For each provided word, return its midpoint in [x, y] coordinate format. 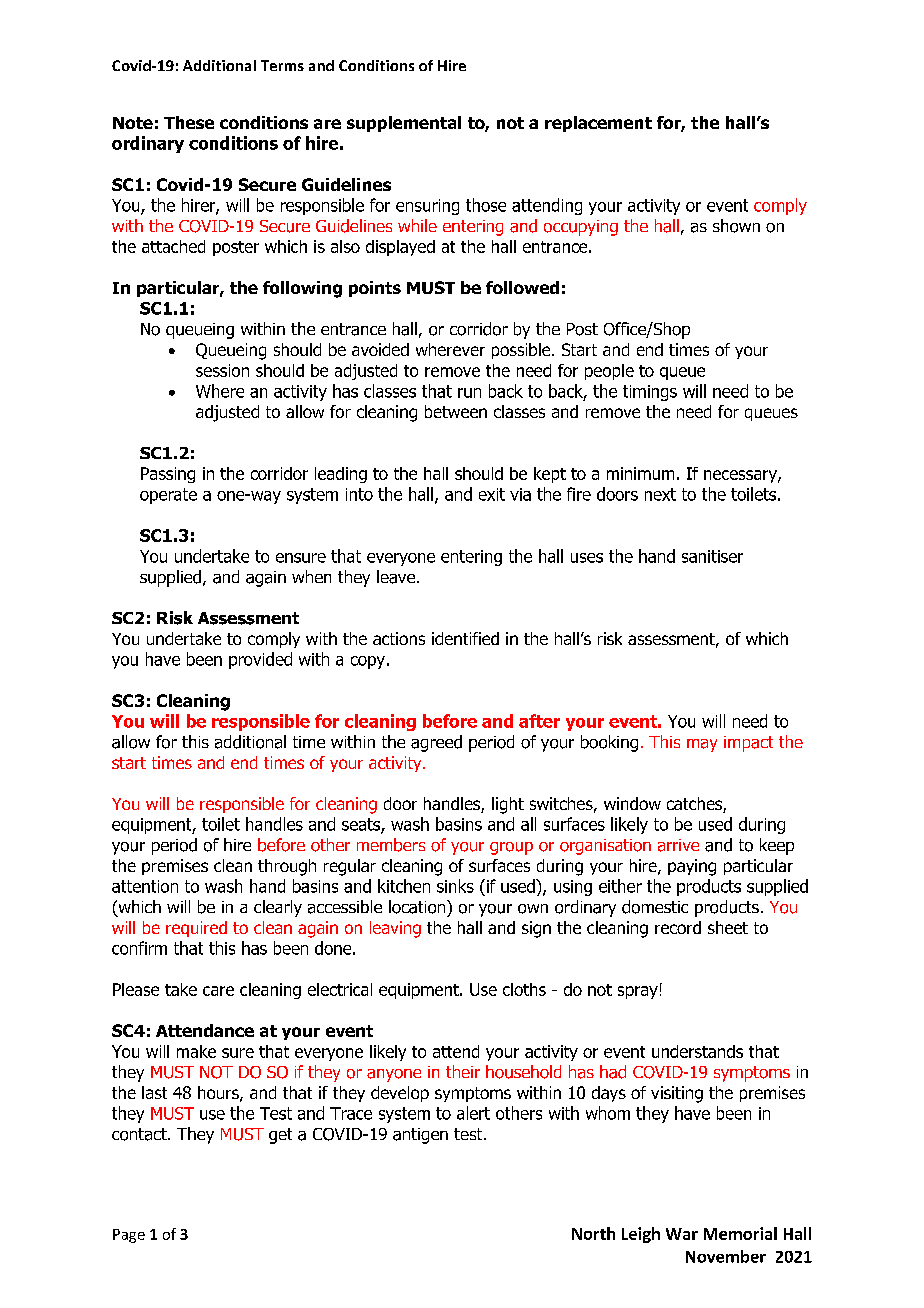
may [702, 745]
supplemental [404, 124]
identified [465, 638]
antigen [420, 1136]
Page [129, 1236]
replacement [598, 124]
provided [260, 660]
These [189, 122]
